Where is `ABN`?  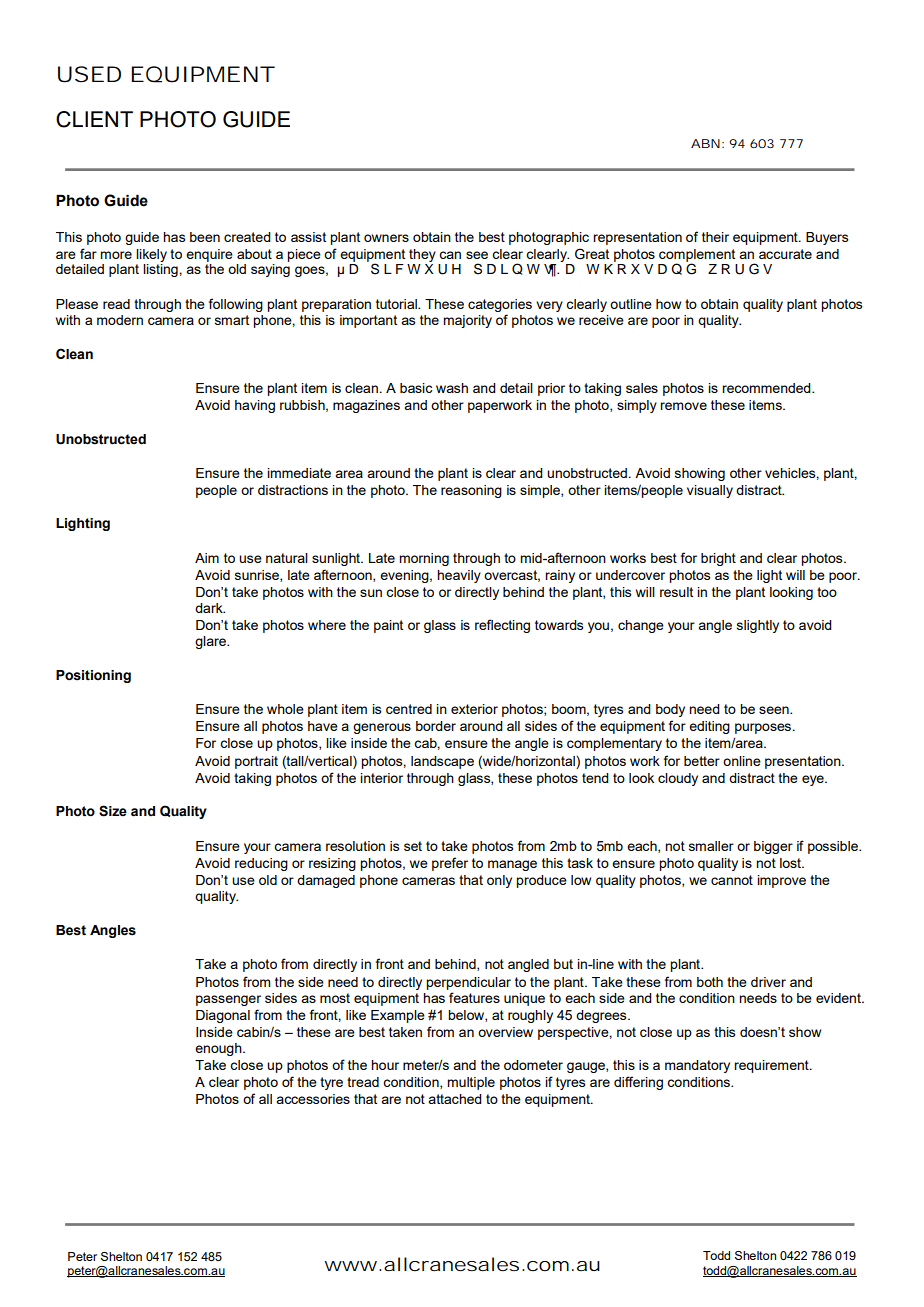 ABN is located at coordinates (705, 143).
